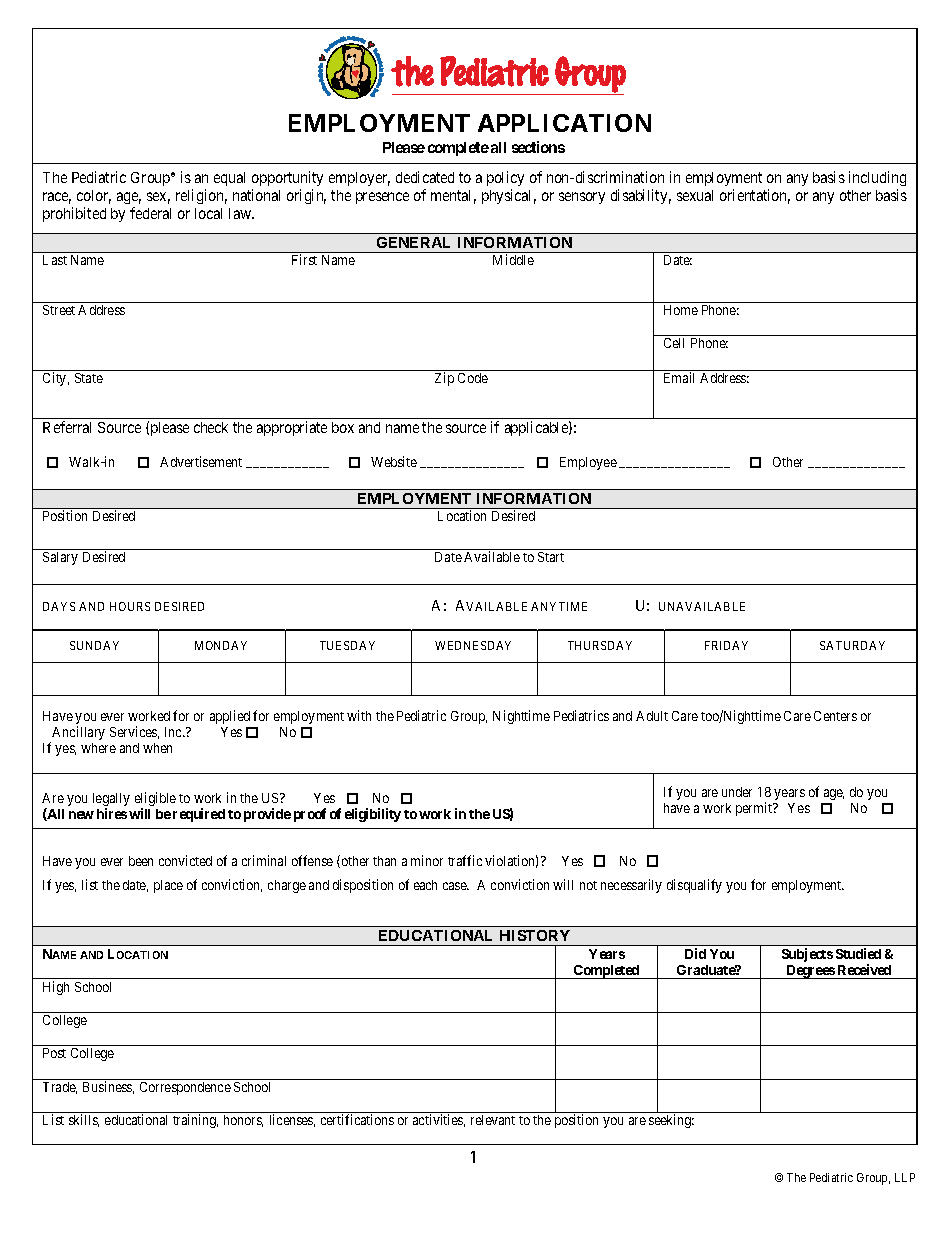 The width and height of the document is (952, 1233). What do you see at coordinates (229, 179) in the document?
I see `equal` at bounding box center [229, 179].
